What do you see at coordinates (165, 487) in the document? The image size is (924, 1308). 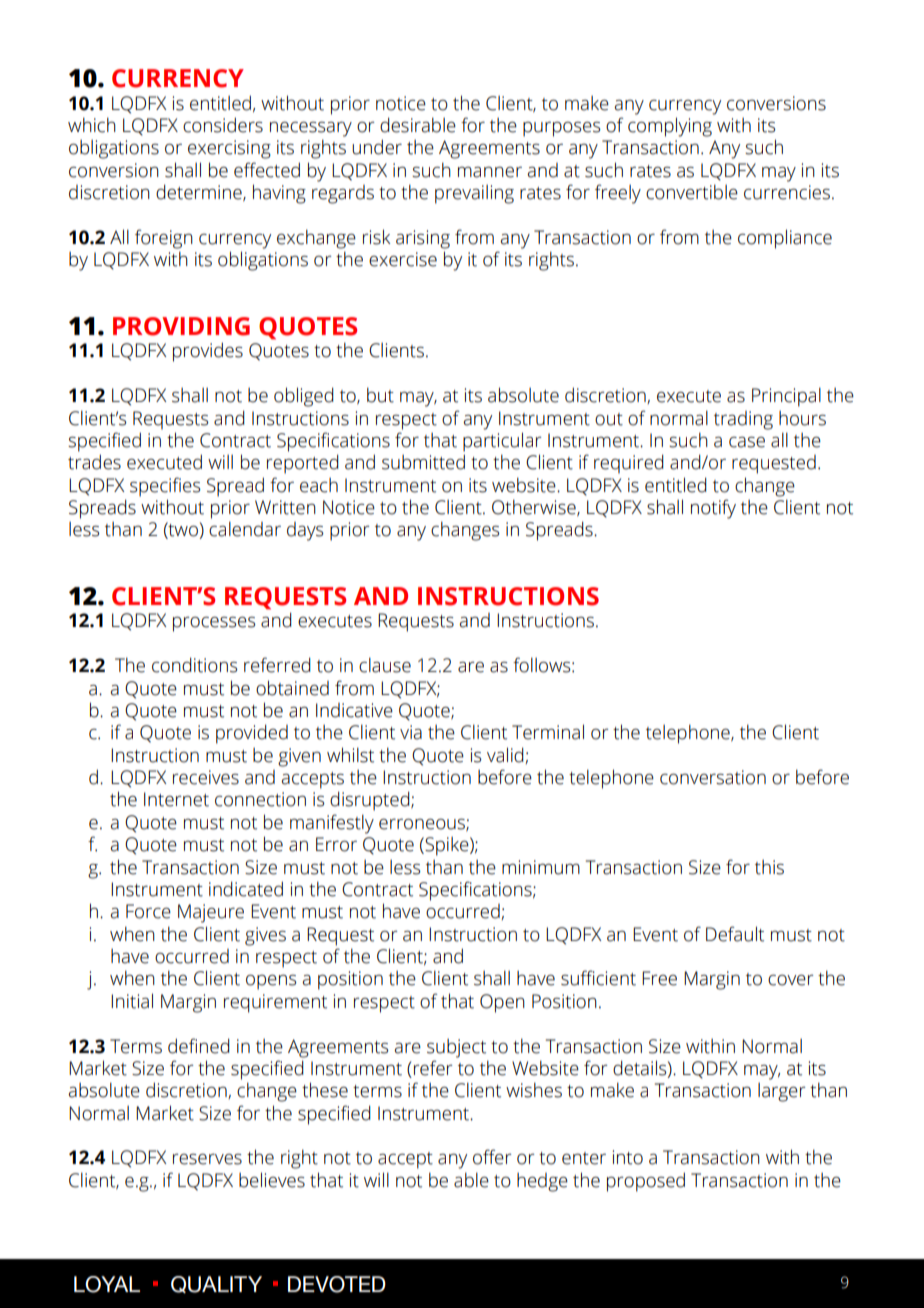 I see `specifies` at bounding box center [165, 487].
